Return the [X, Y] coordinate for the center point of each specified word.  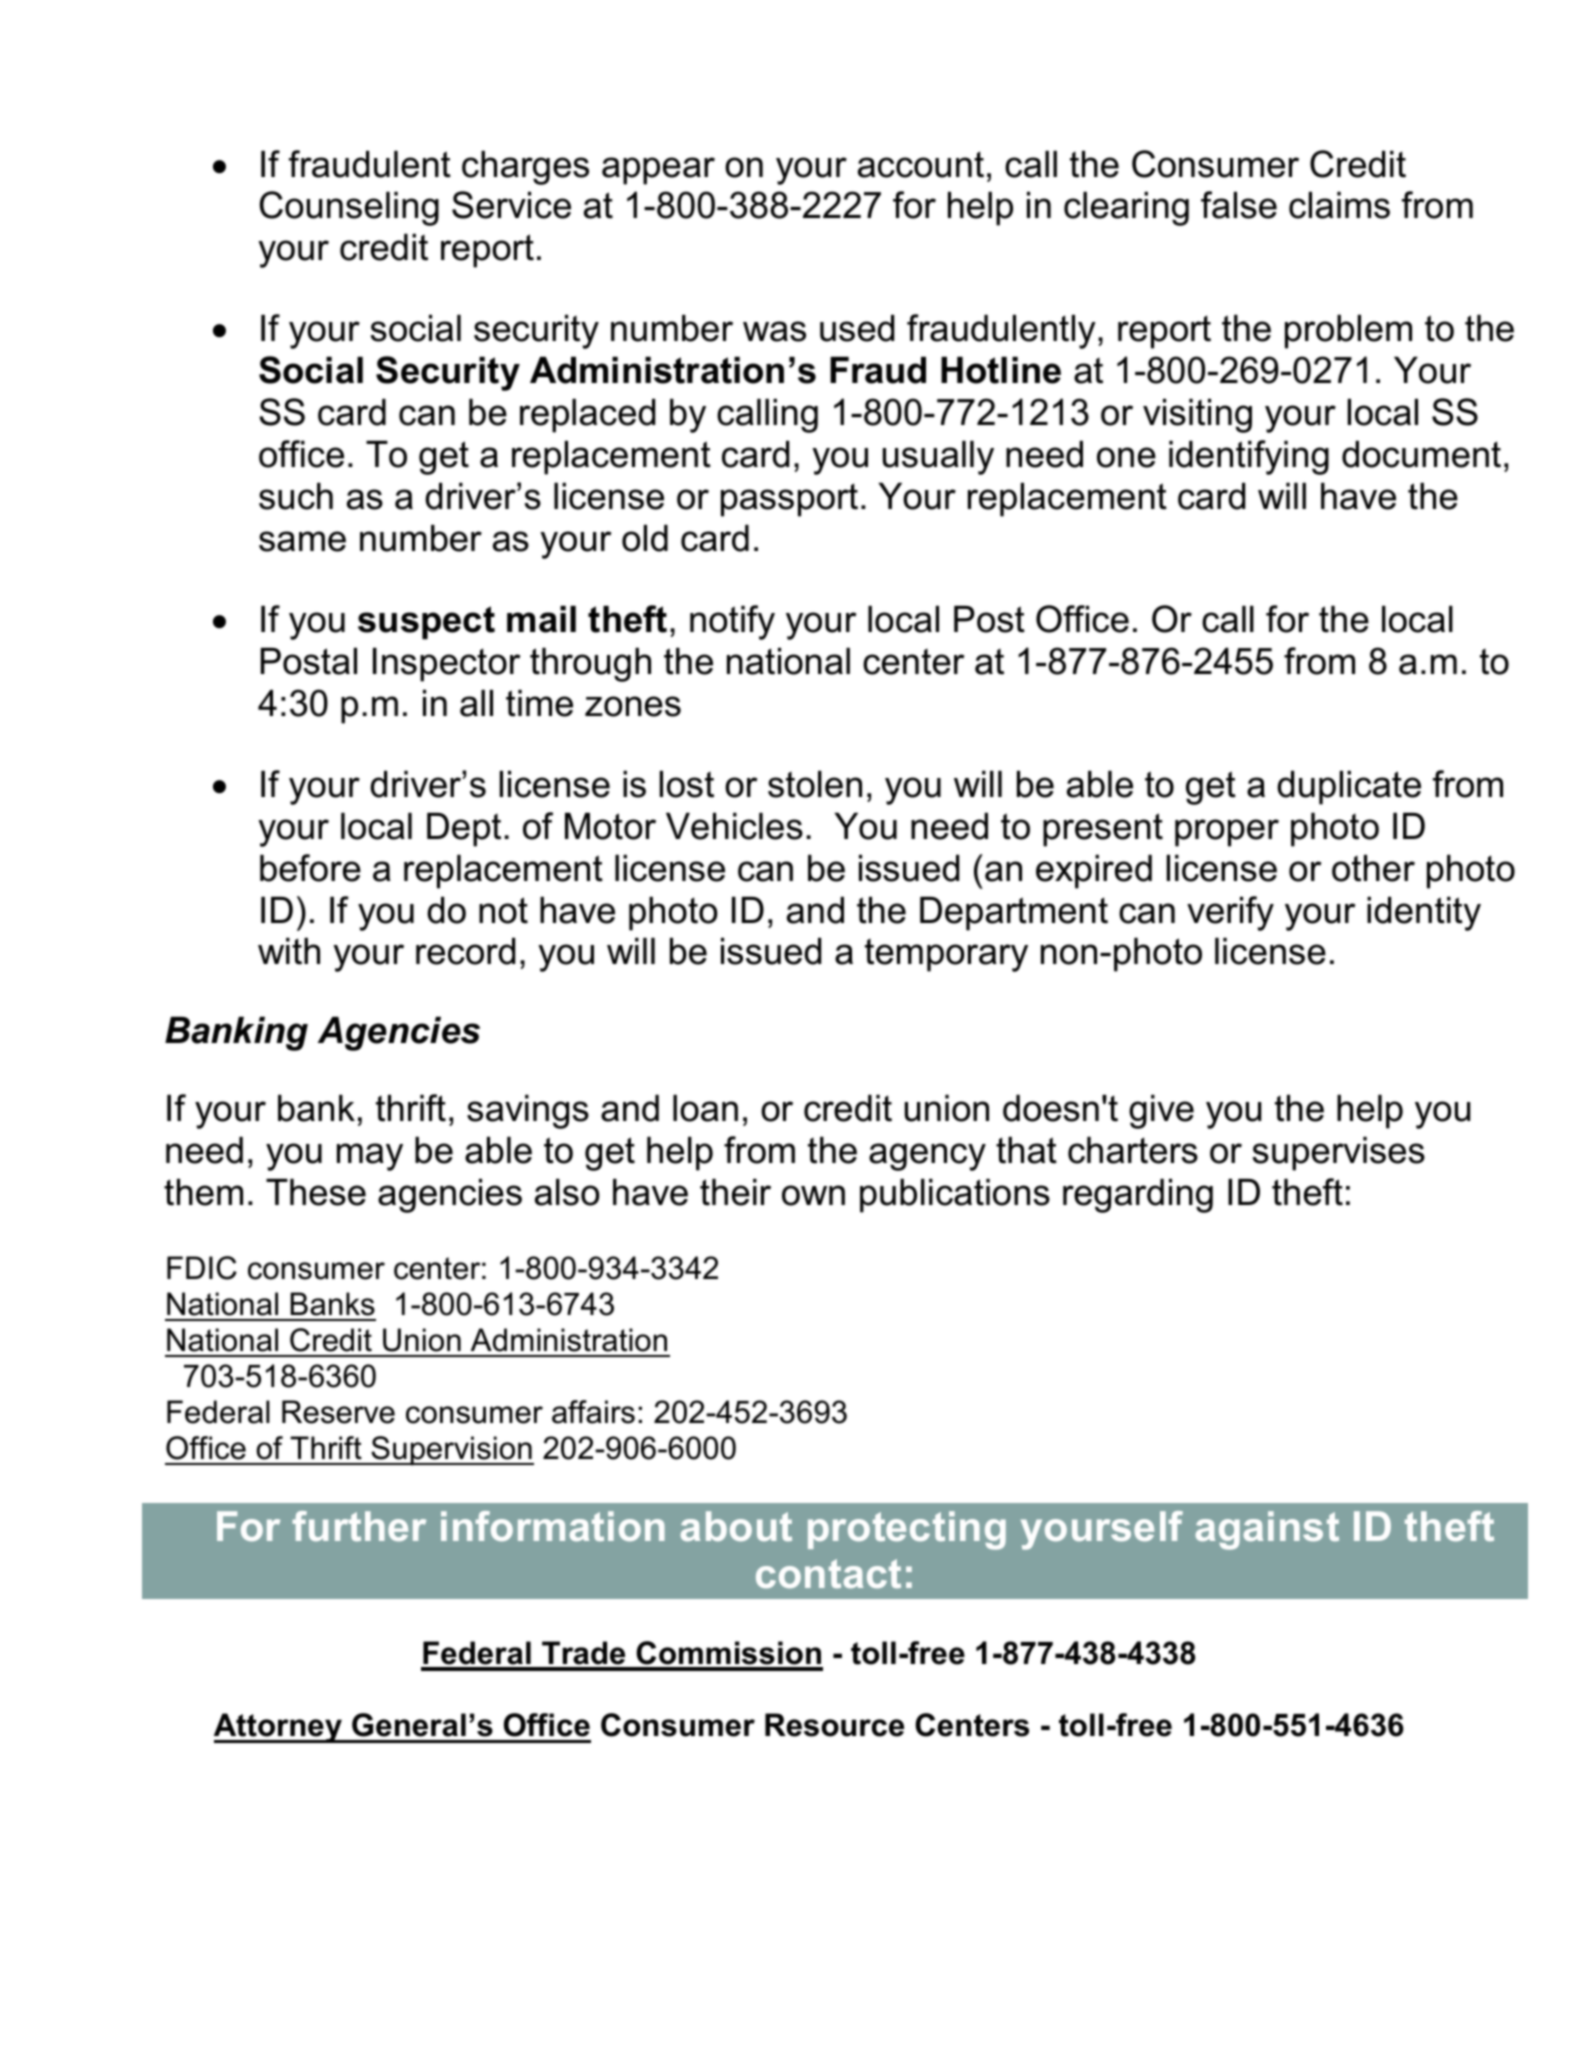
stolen [815, 784]
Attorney [279, 1728]
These [316, 1192]
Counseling [349, 208]
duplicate [1349, 788]
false [1239, 205]
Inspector [446, 665]
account [921, 164]
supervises [1338, 1154]
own [813, 1195]
